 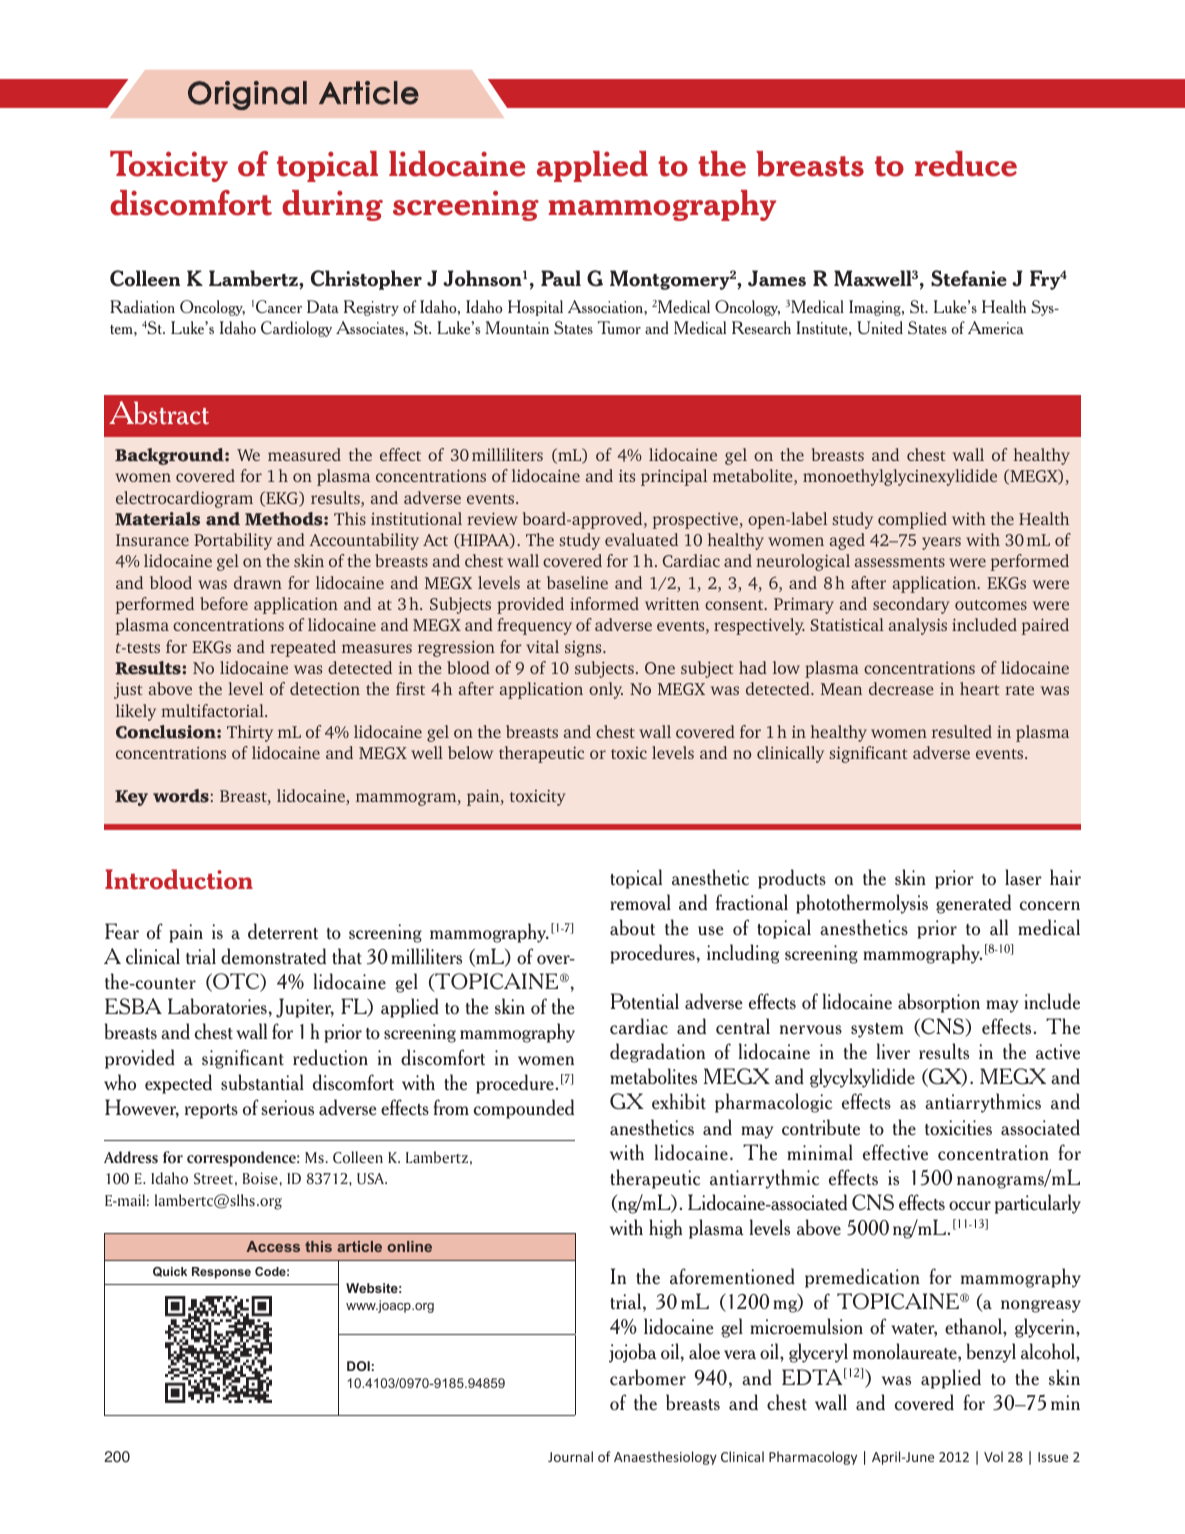 I want to click on electrocardiogram, so click(x=184, y=499).
